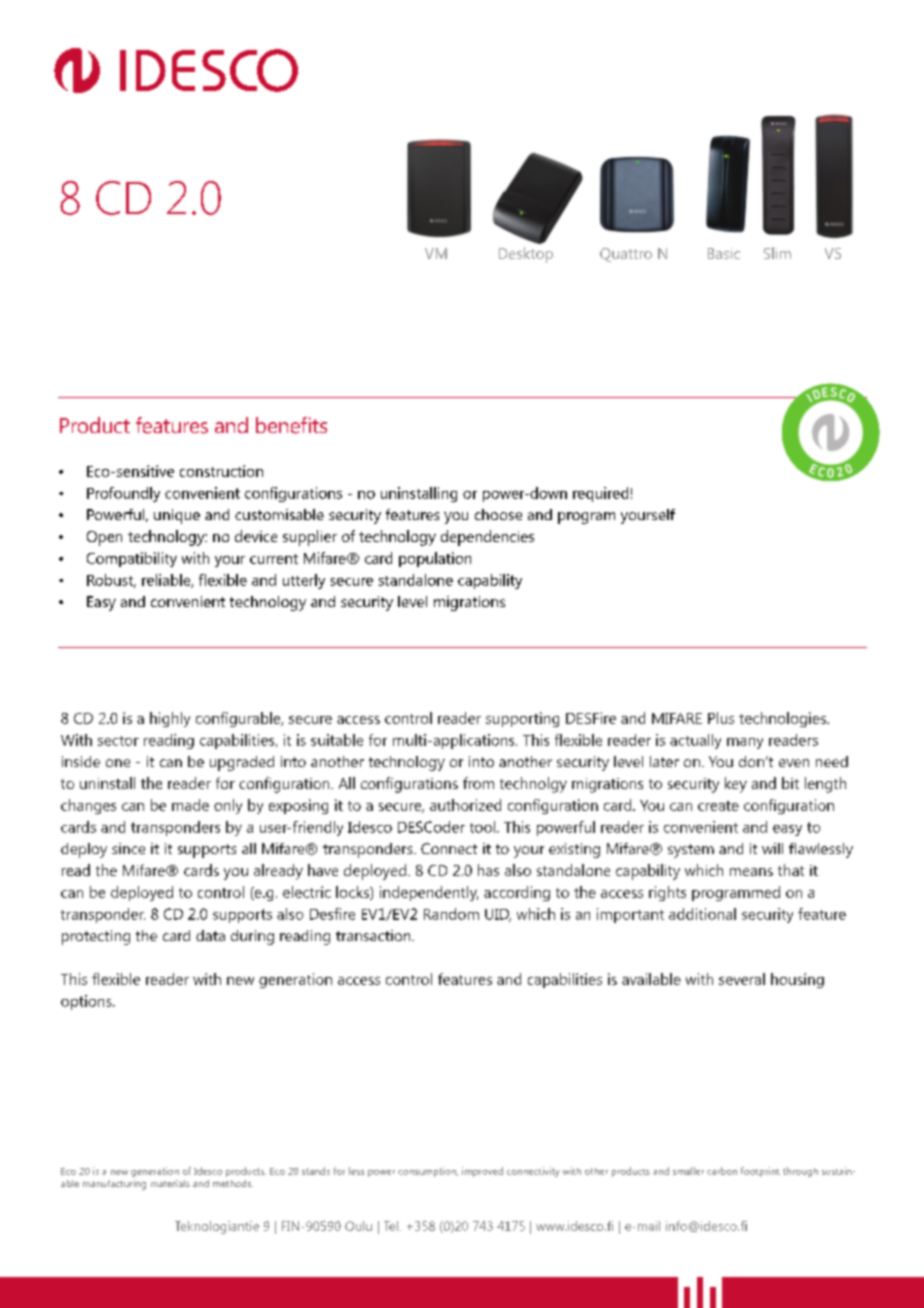  I want to click on several, so click(742, 979).
